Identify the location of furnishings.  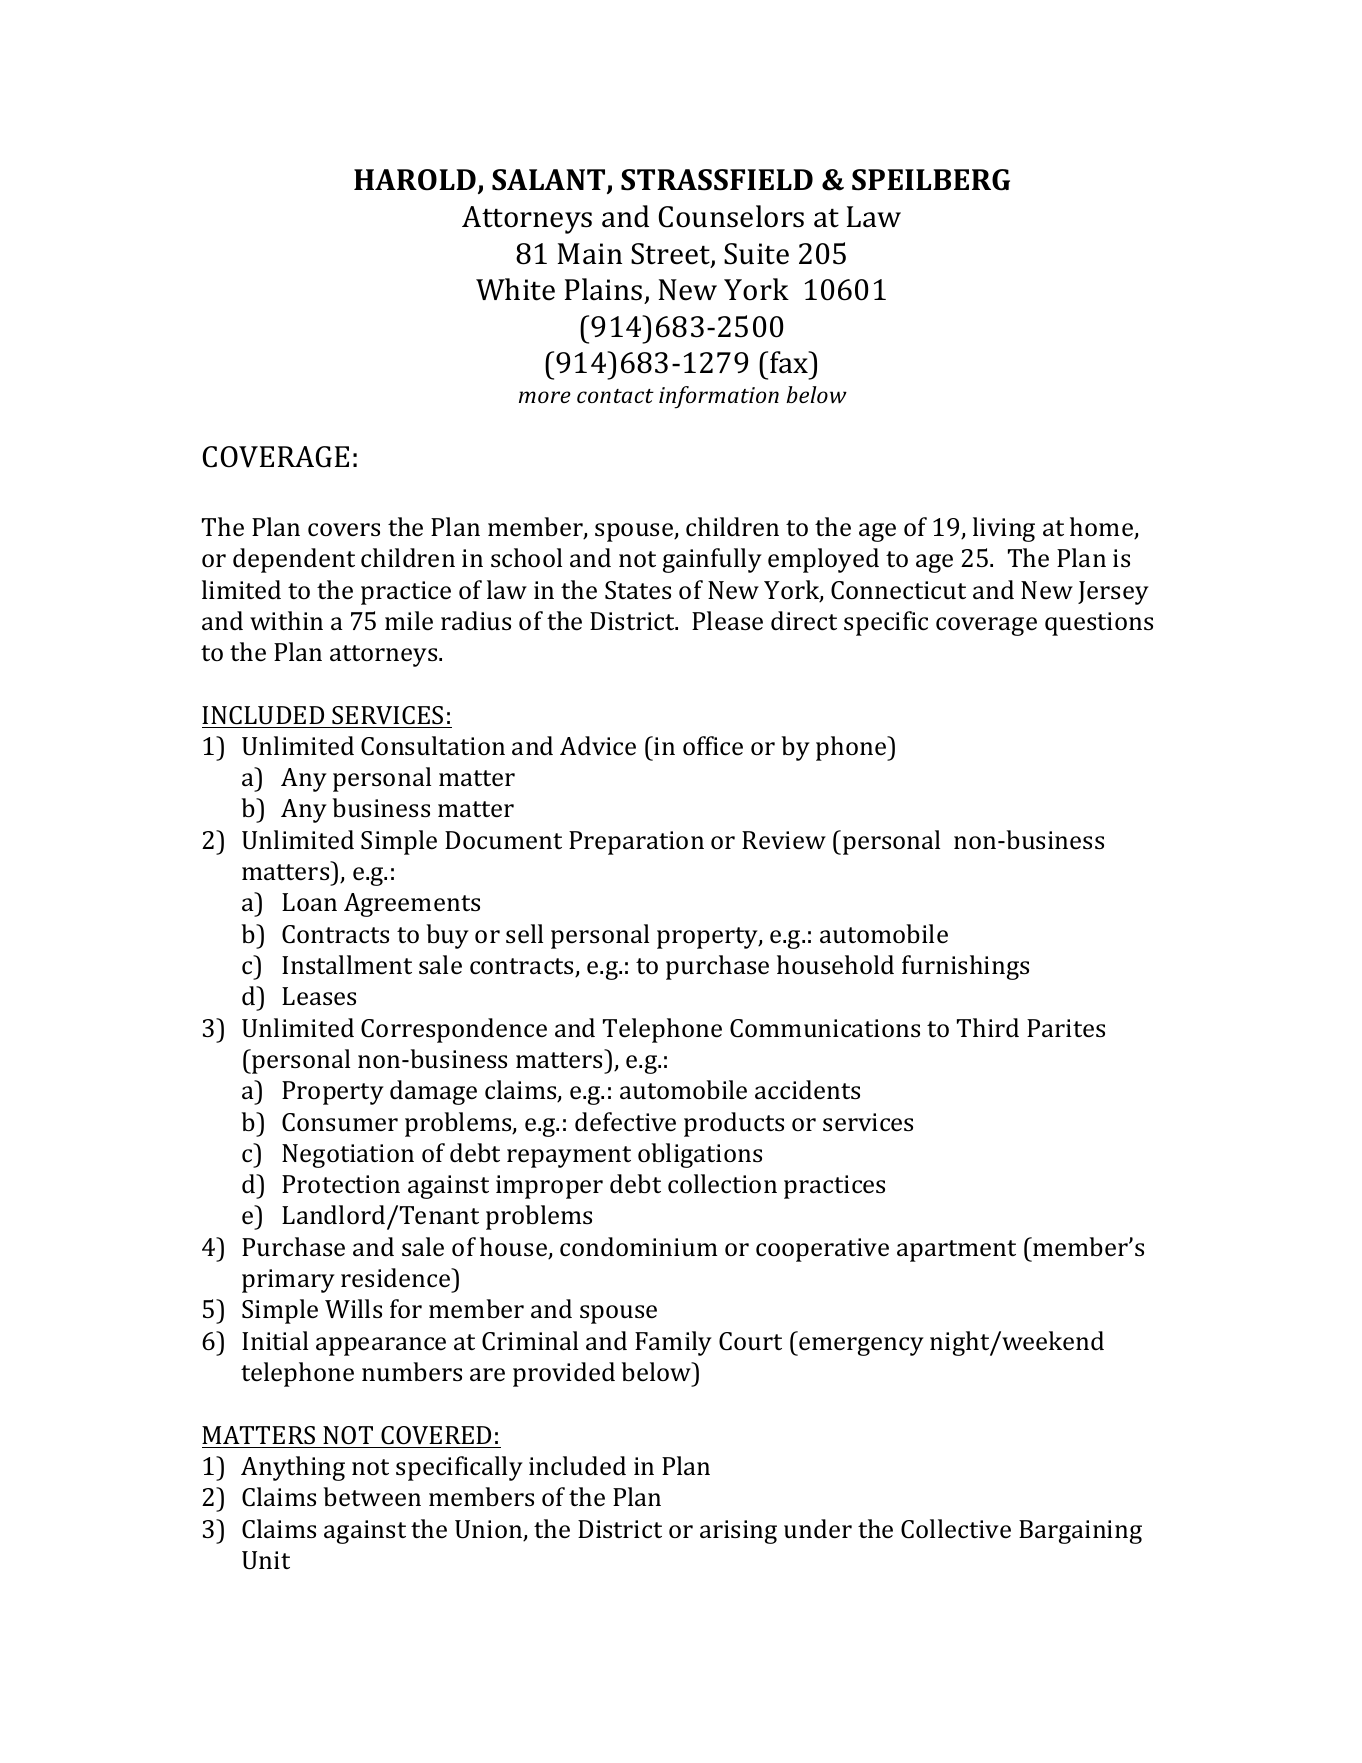
(965, 967).
